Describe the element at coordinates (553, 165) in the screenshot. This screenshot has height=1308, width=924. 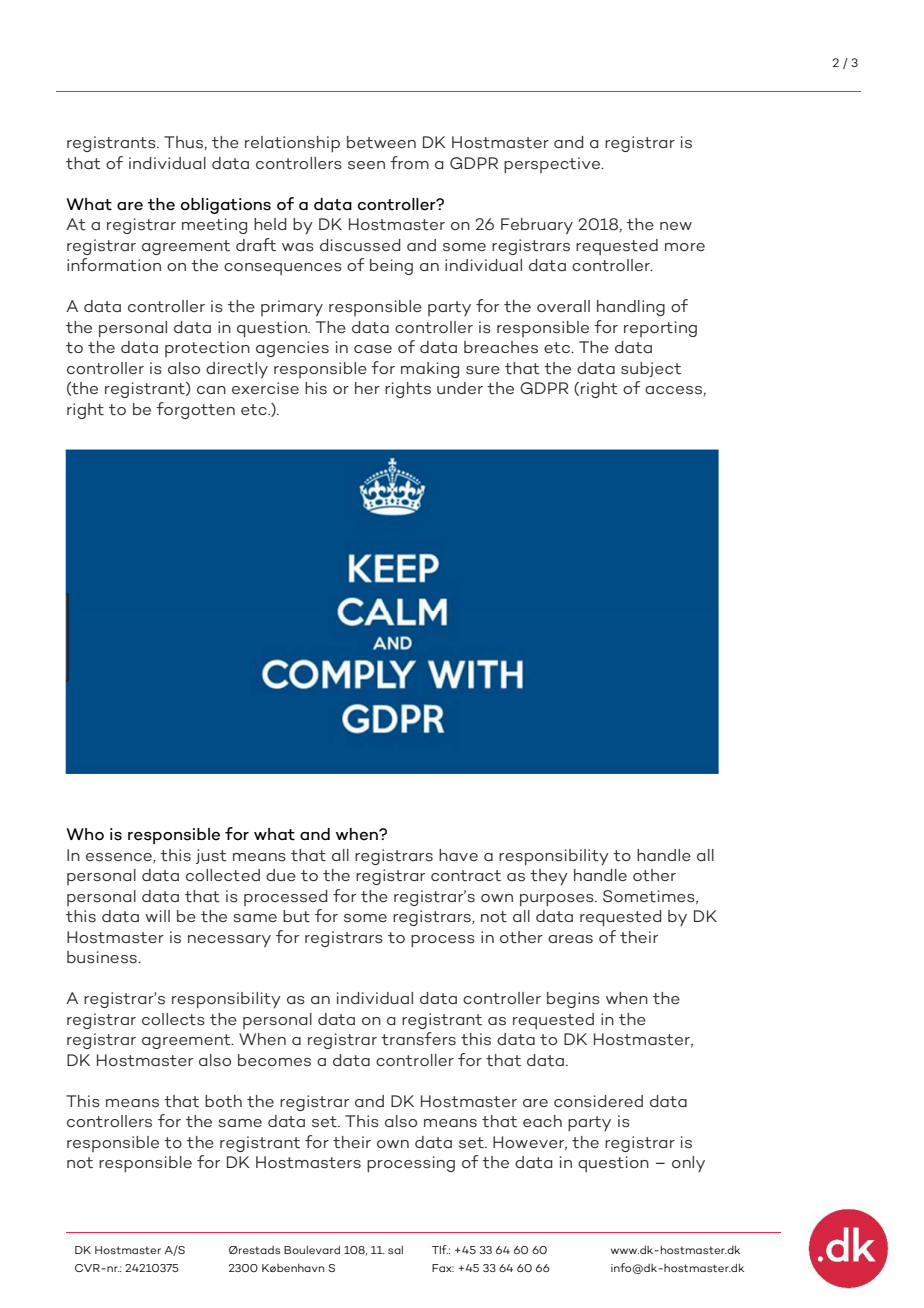
I see `perspective` at that location.
